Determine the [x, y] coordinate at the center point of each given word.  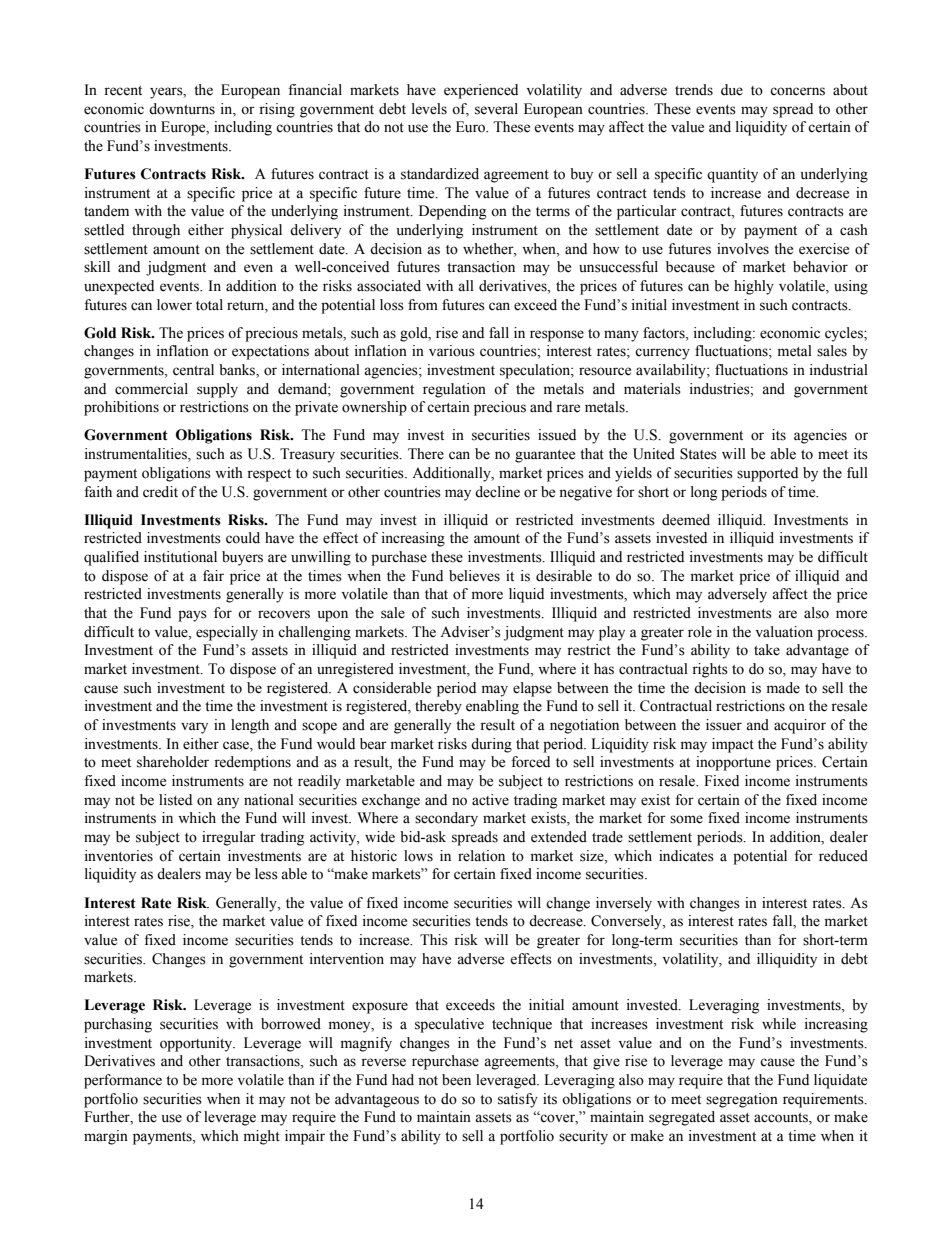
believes [474, 576]
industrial [839, 370]
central [193, 370]
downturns [182, 109]
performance [123, 1081]
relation [481, 856]
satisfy [518, 1100]
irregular [229, 838]
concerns [797, 91]
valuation [784, 632]
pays [192, 616]
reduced [843, 856]
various [452, 351]
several [496, 109]
